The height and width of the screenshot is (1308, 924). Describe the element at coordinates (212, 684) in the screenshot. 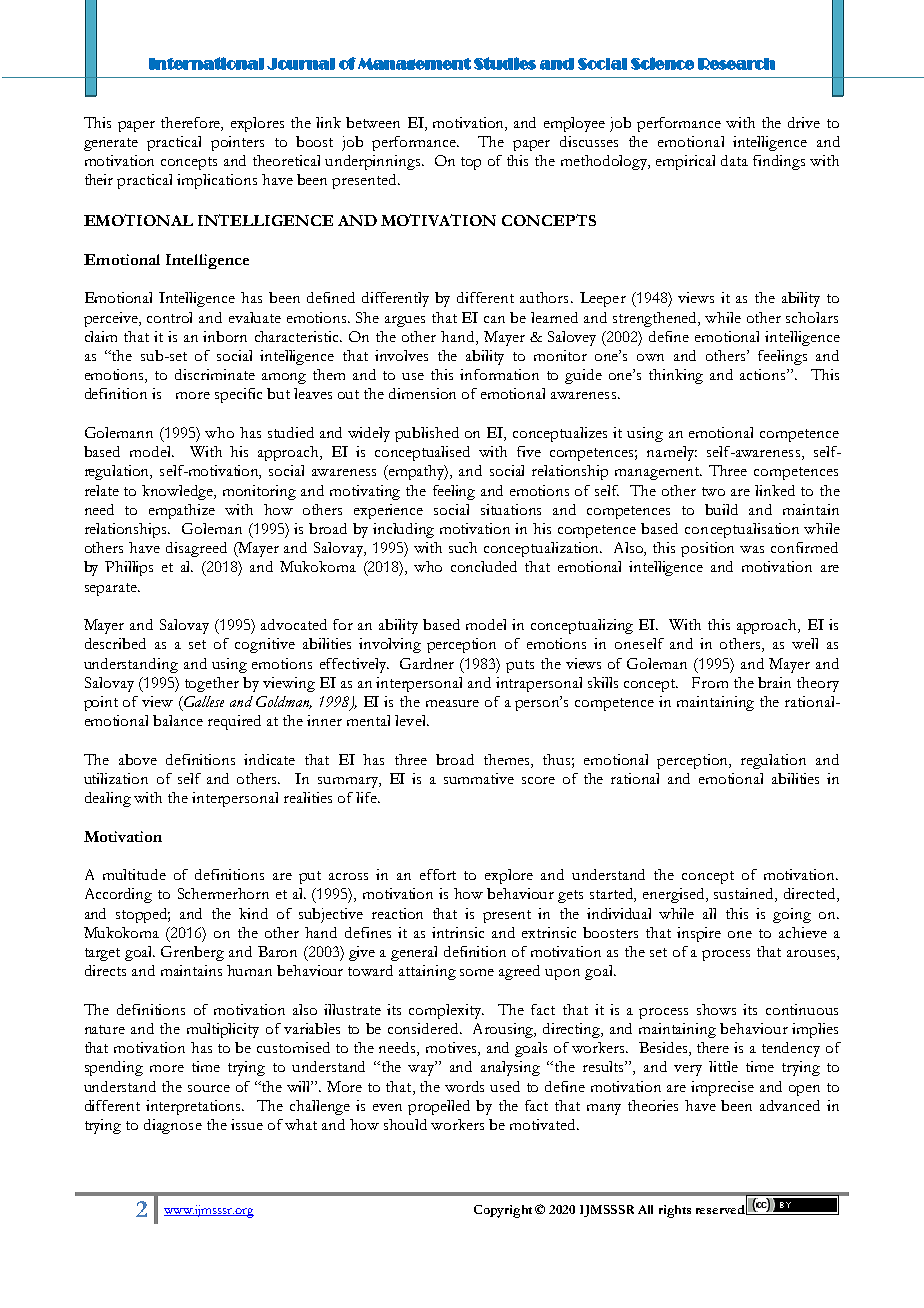

I see `together` at that location.
